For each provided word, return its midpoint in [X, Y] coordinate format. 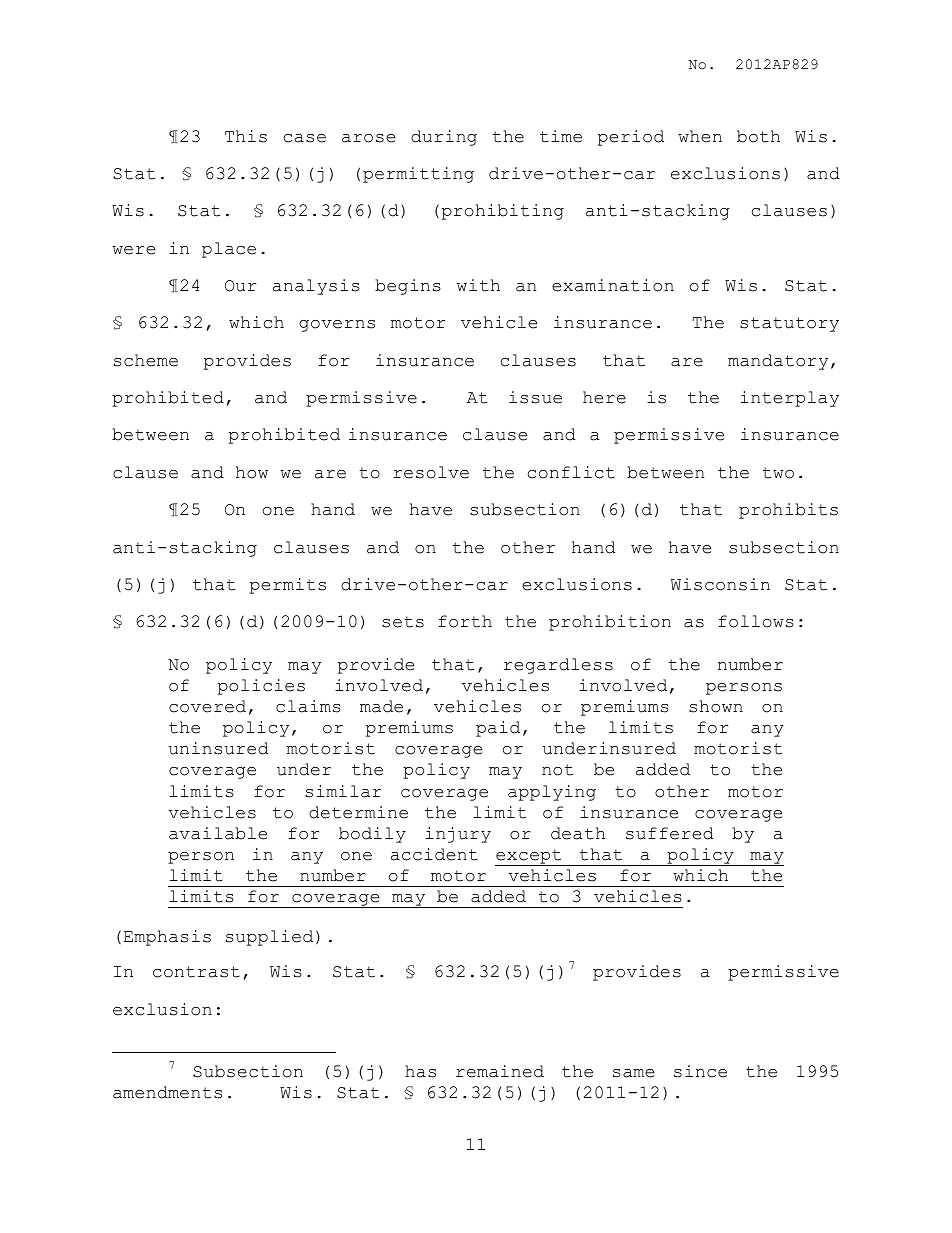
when [700, 136]
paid [498, 729]
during [444, 138]
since [700, 1071]
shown [716, 706]
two [778, 473]
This [246, 136]
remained [500, 1071]
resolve [431, 472]
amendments [167, 1092]
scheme [146, 360]
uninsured [219, 748]
